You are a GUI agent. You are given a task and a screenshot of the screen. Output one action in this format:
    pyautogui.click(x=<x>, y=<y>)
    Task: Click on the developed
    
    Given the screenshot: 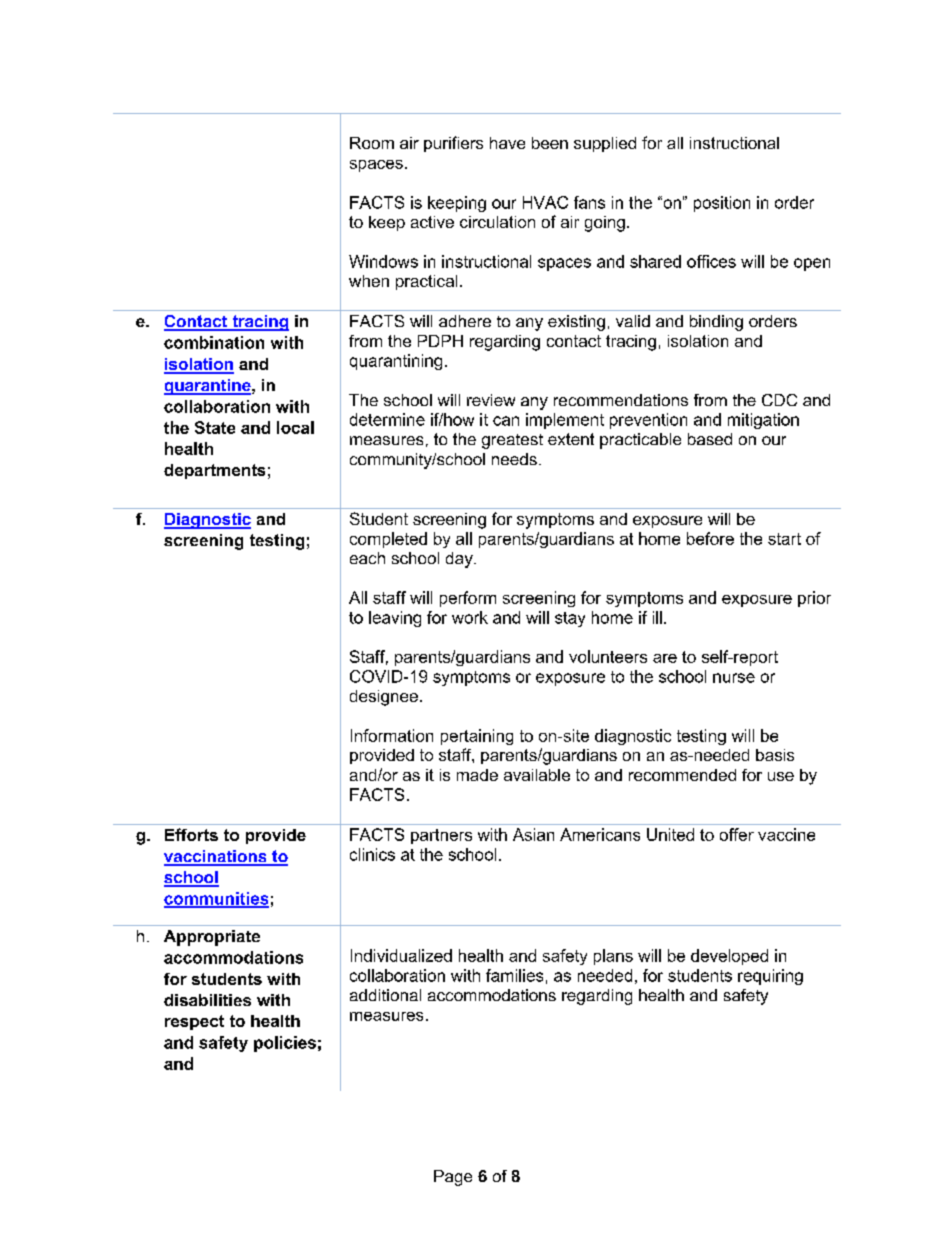 What is the action you would take?
    pyautogui.click(x=729, y=957)
